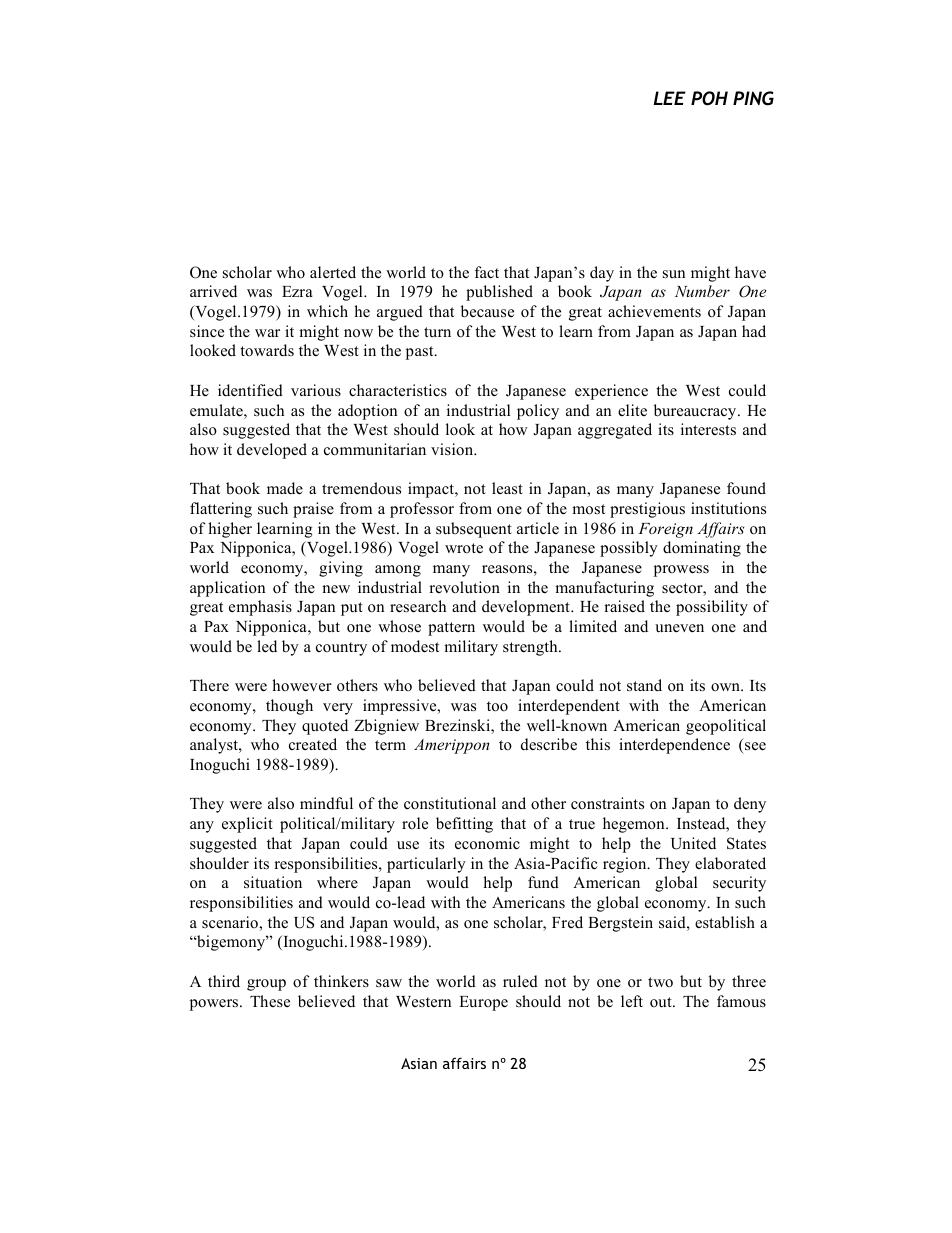 The image size is (952, 1233). What do you see at coordinates (313, 744) in the screenshot?
I see `created` at bounding box center [313, 744].
